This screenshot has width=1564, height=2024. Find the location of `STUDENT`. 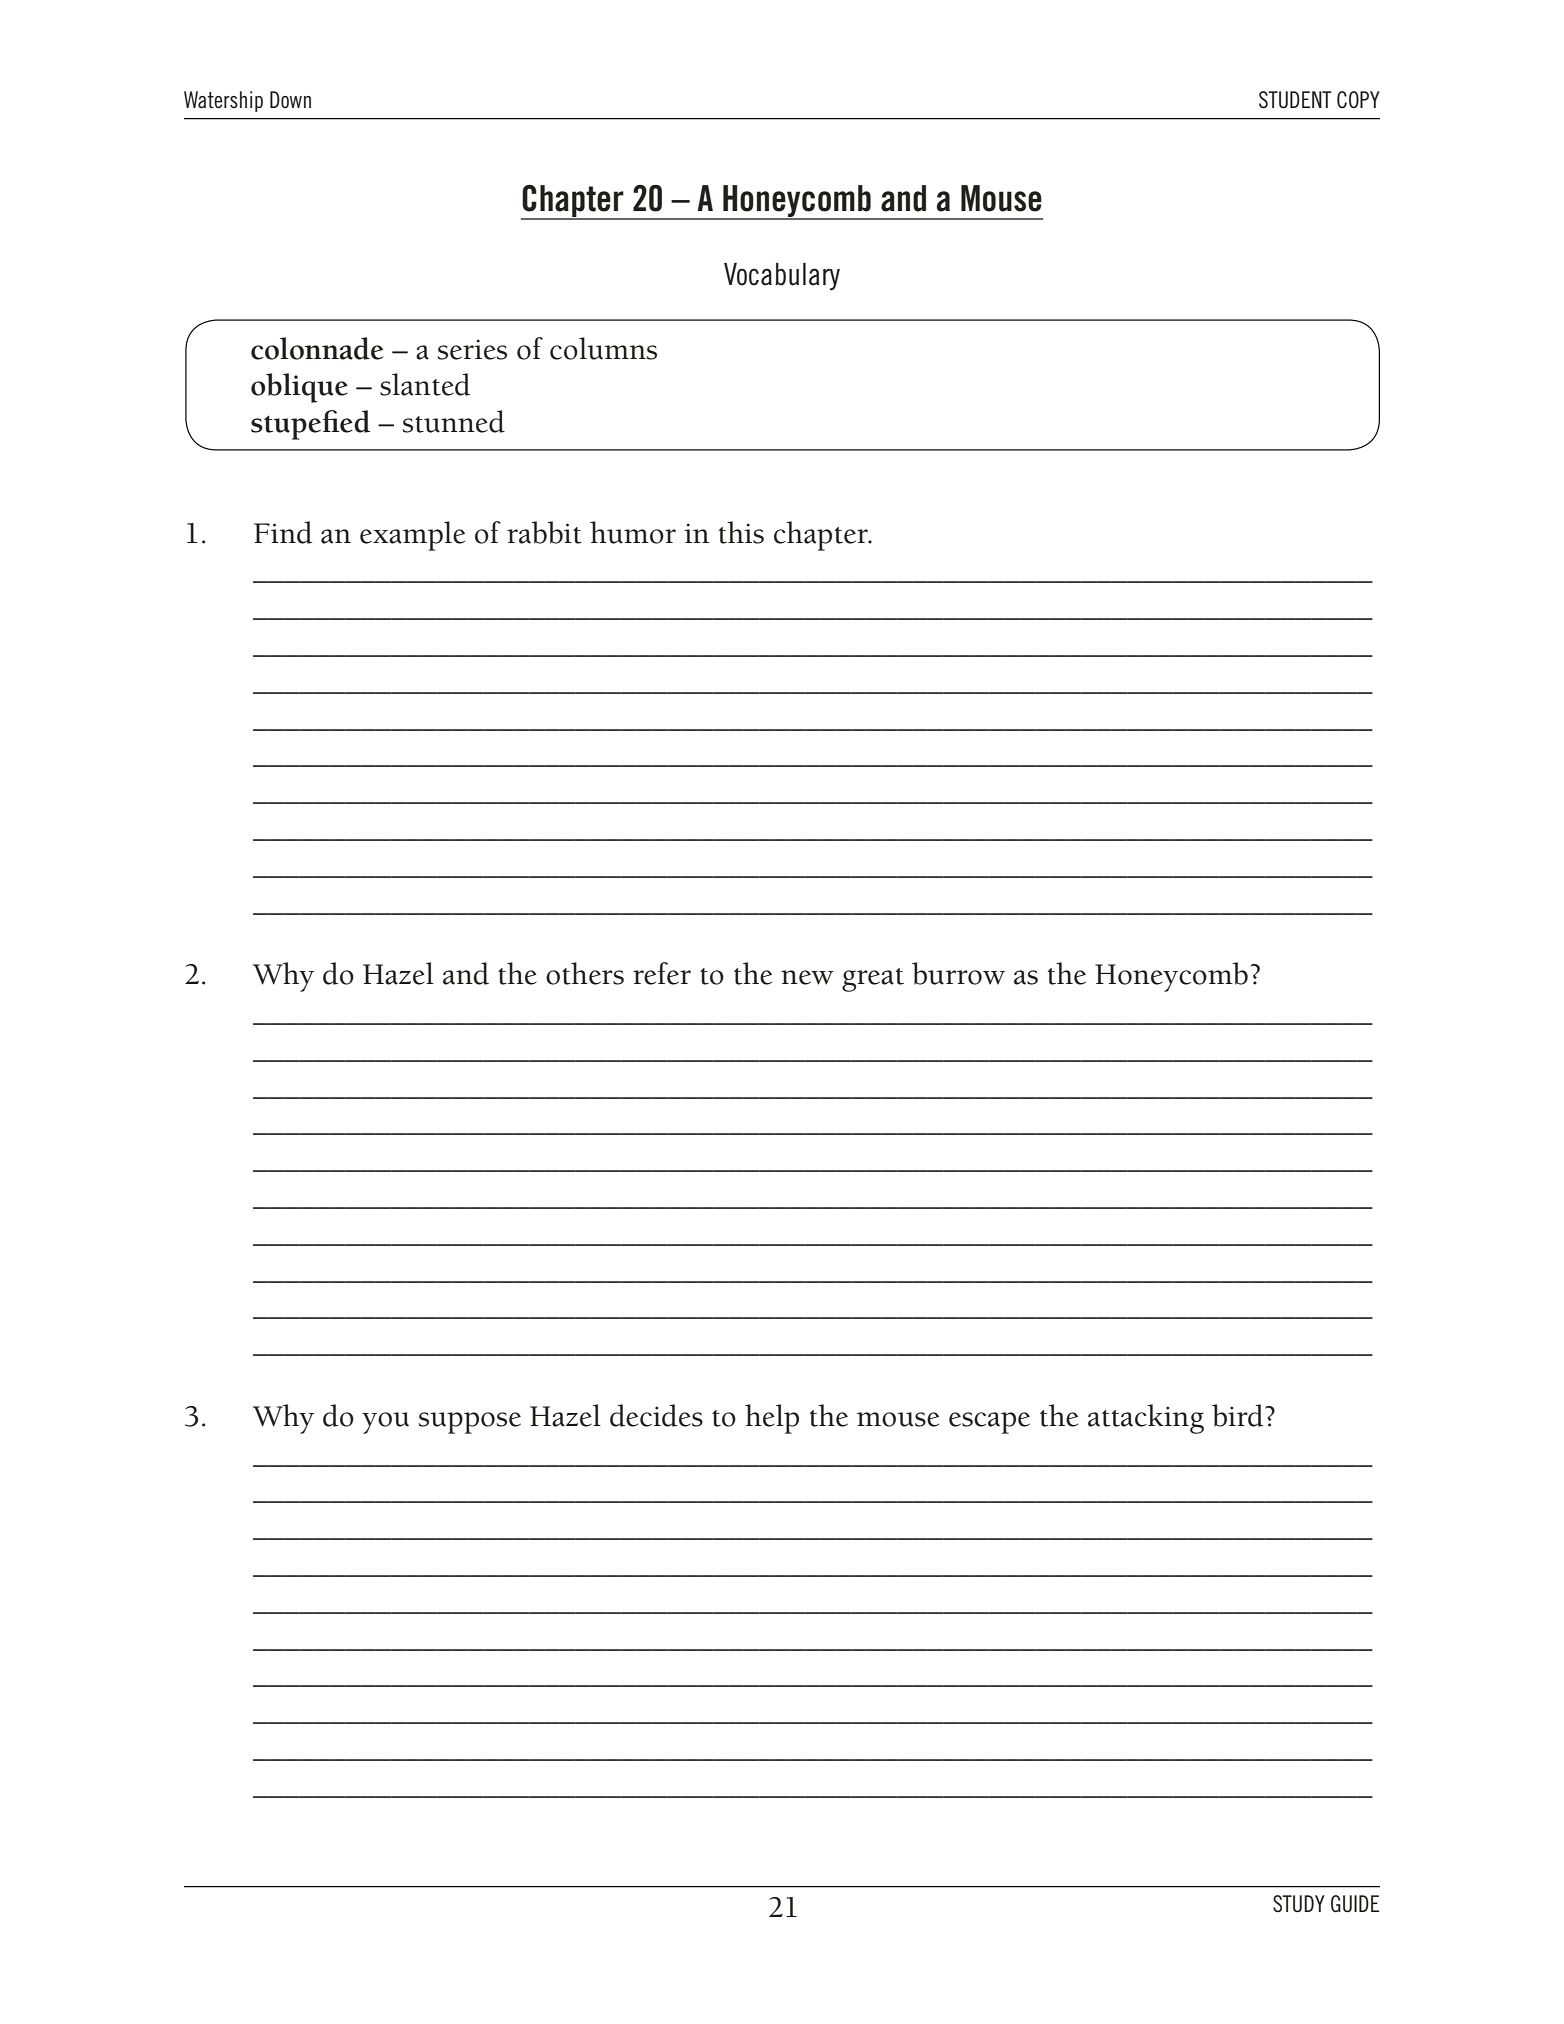

STUDENT is located at coordinates (1295, 100).
